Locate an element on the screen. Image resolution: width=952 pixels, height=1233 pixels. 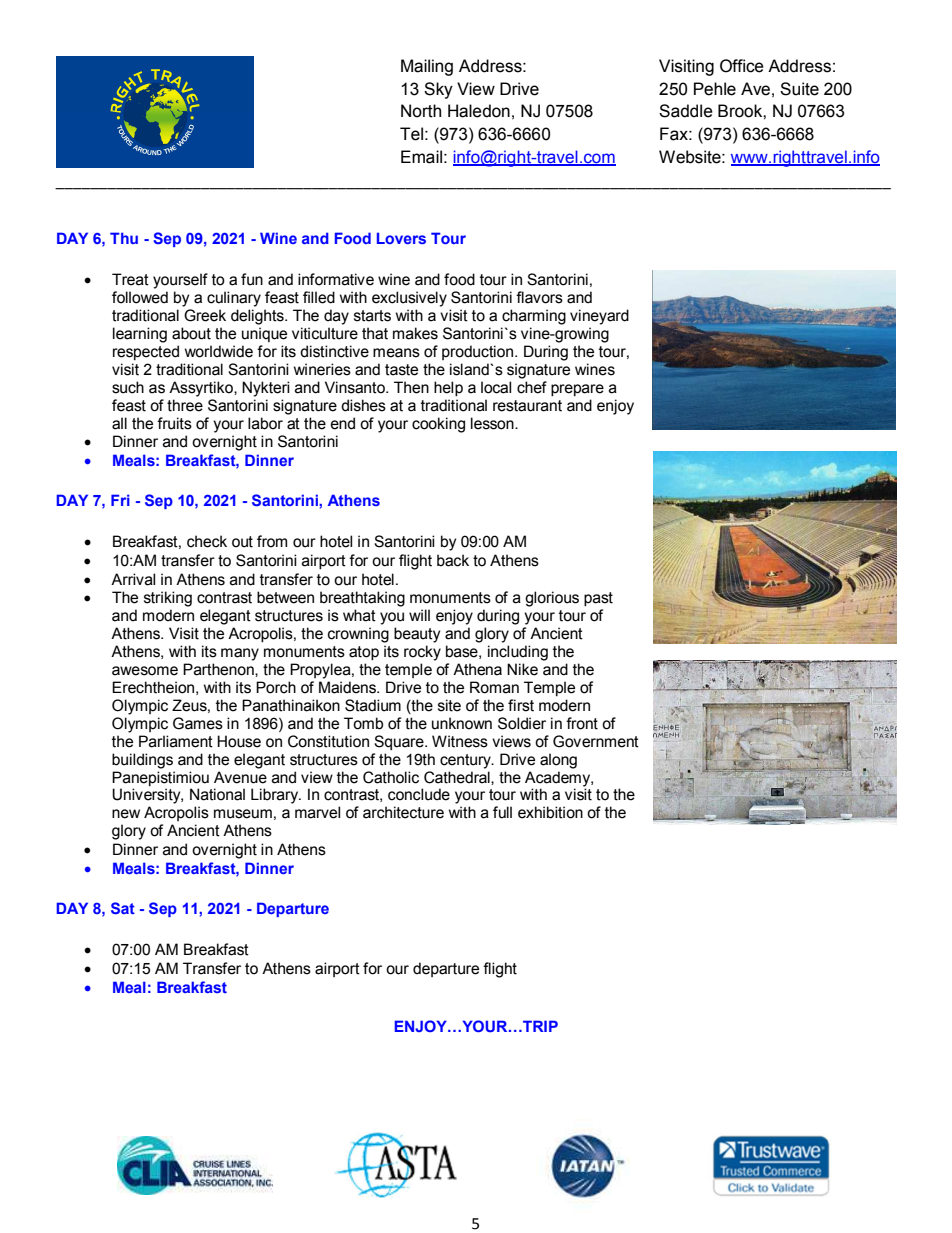
production is located at coordinates (479, 352).
